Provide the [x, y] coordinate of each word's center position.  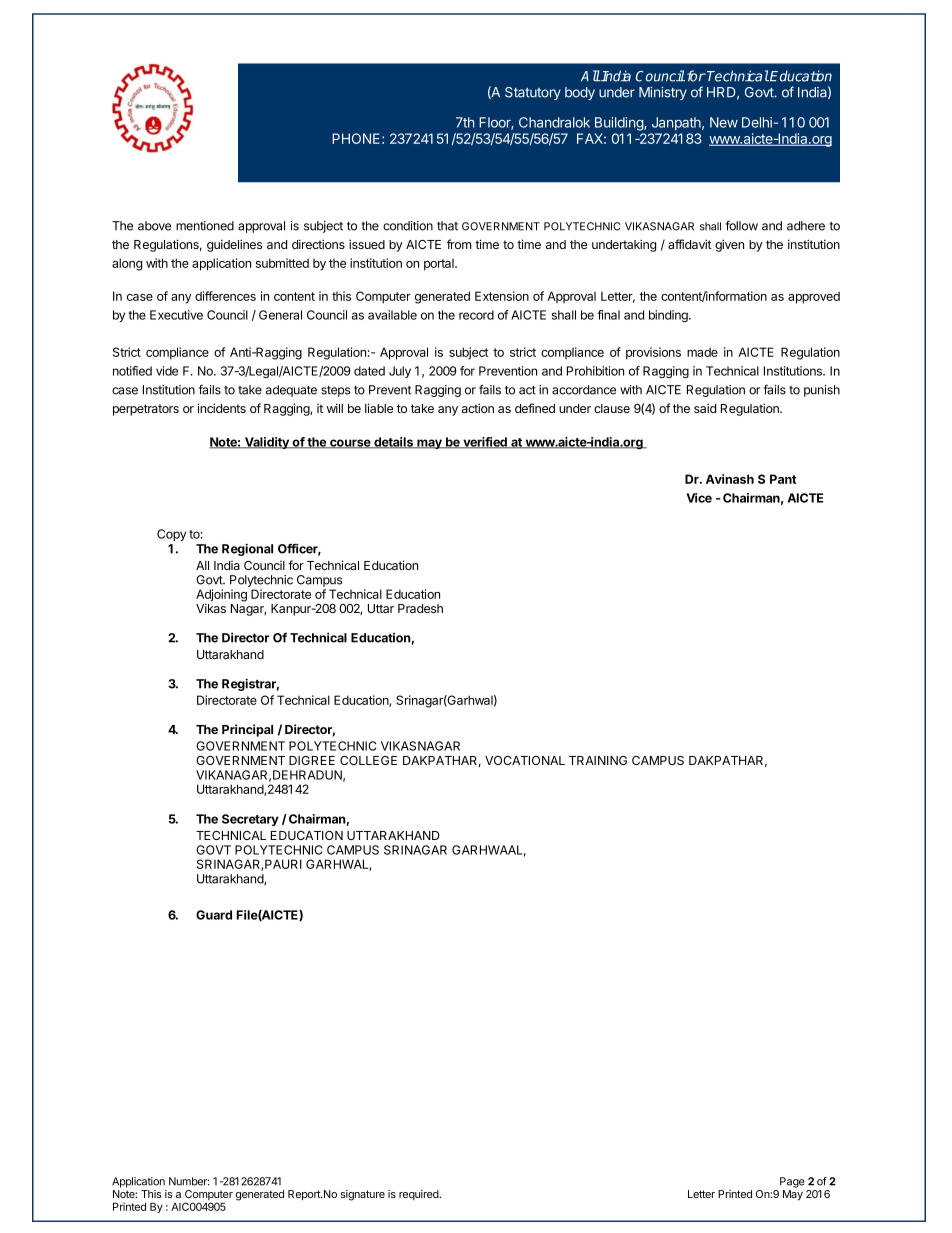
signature [362, 1195]
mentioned [205, 226]
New [724, 122]
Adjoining [221, 596]
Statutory [533, 93]
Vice [699, 498]
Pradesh [420, 608]
